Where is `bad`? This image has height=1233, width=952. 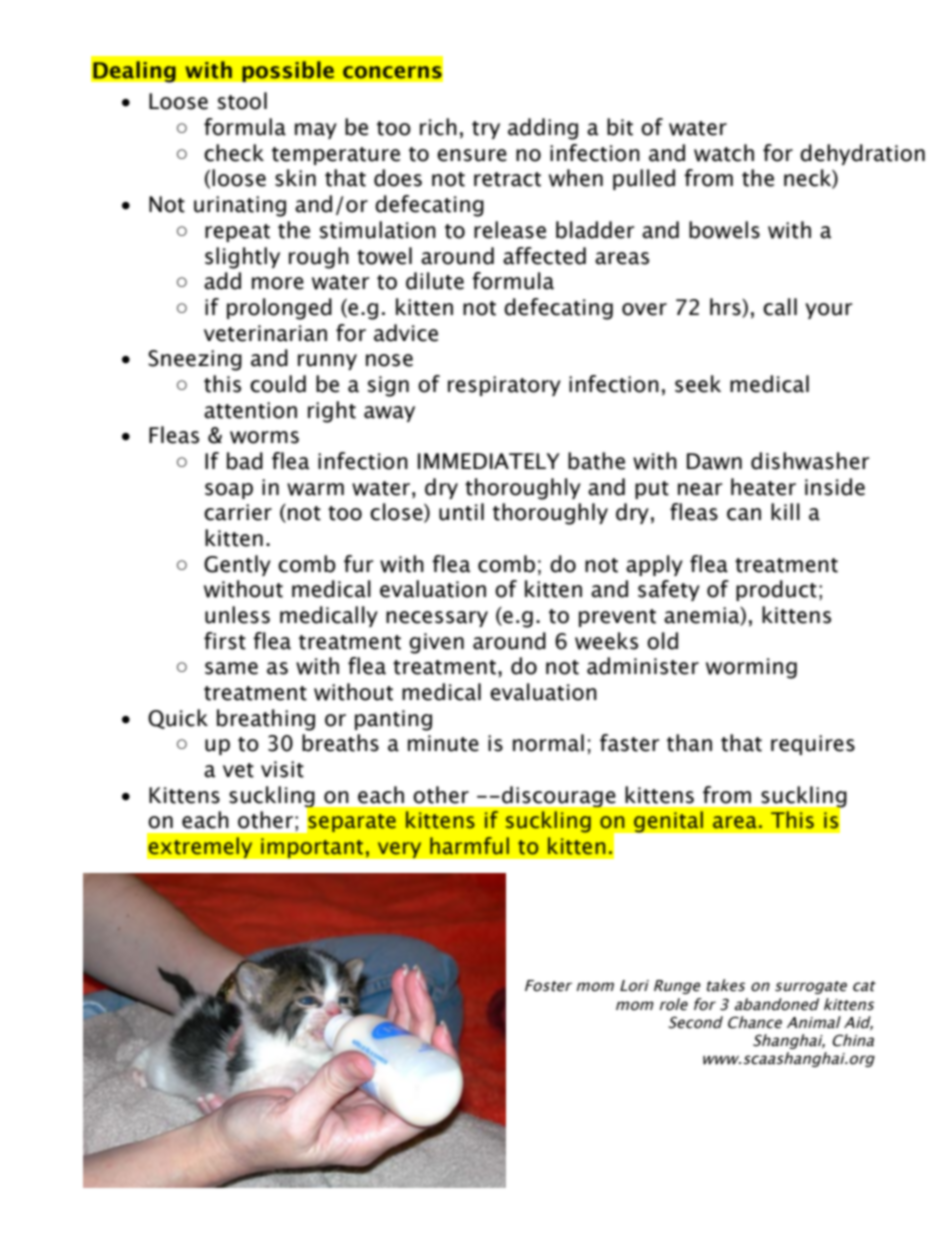
bad is located at coordinates (245, 461).
